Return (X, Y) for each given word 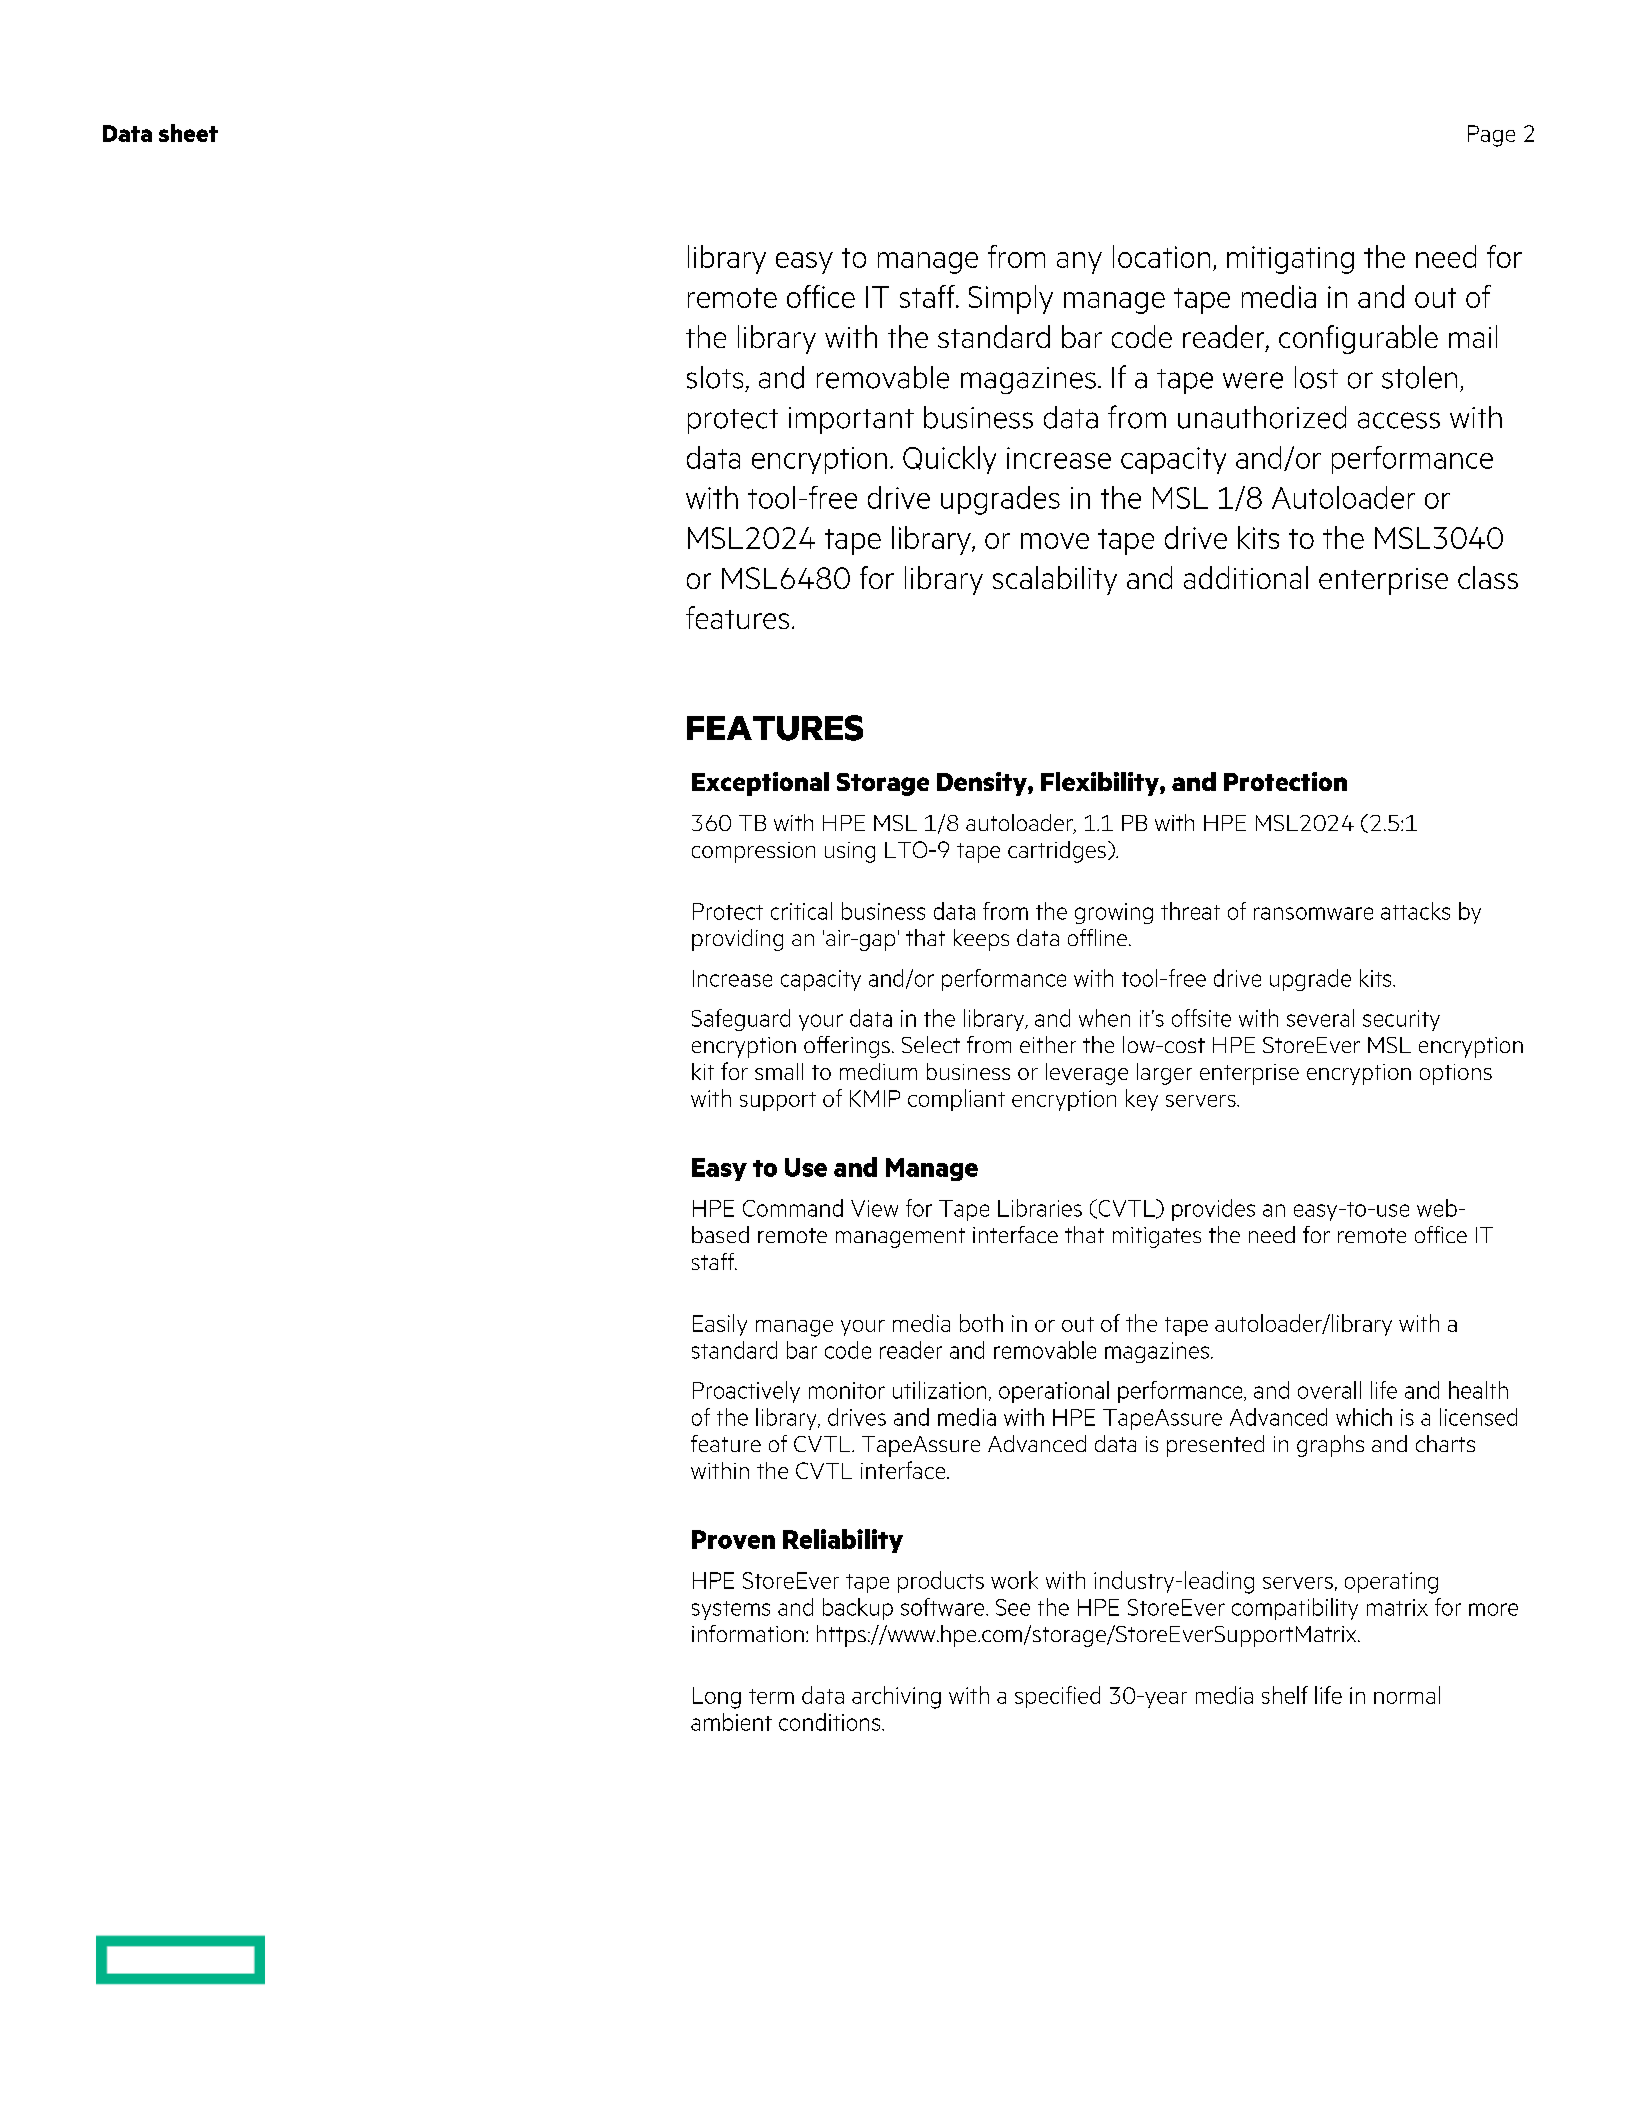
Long (717, 1698)
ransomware (1313, 913)
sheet (188, 133)
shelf (1285, 1695)
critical (801, 911)
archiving (896, 1697)
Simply (1011, 299)
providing (737, 940)
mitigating (1290, 260)
